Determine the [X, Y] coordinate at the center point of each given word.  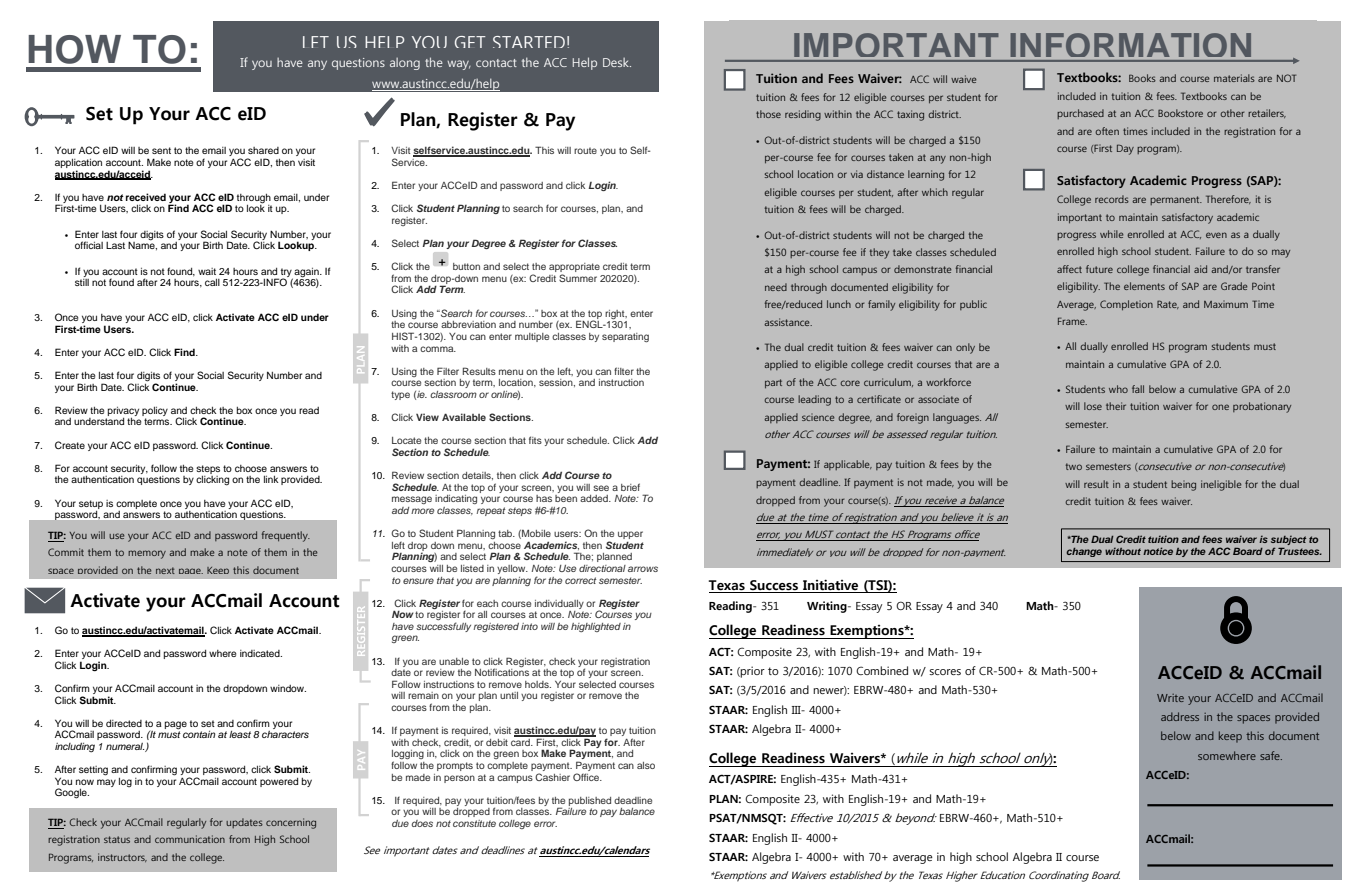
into [529, 626]
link [271, 479]
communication [190, 839]
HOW [74, 49]
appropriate [574, 269]
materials [1234, 78]
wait [207, 271]
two [1073, 466]
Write [1170, 698]
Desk [617, 62]
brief [630, 487]
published [590, 801]
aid [1200, 269]
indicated [261, 653]
